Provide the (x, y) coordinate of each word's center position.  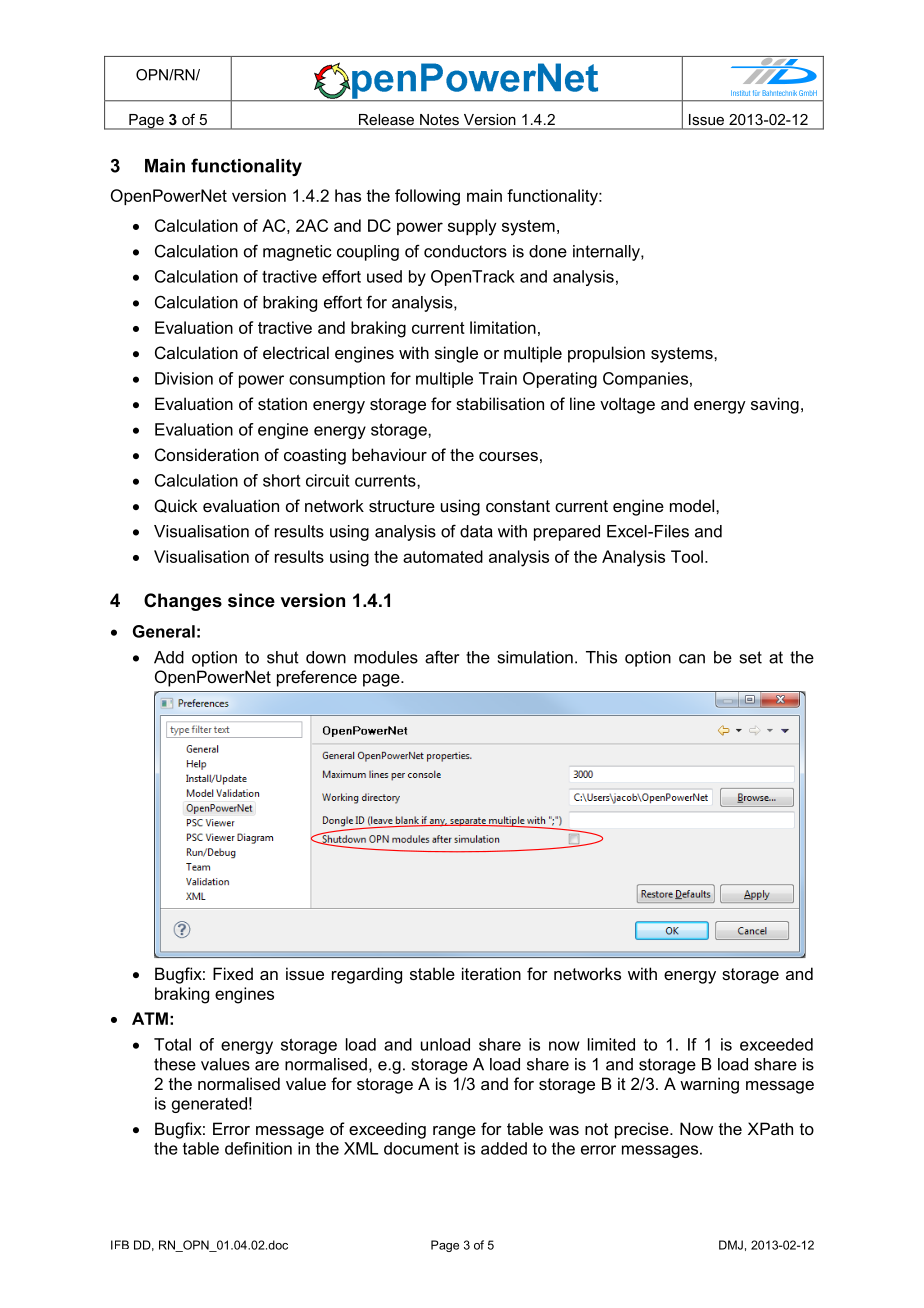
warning (709, 1085)
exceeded (776, 1044)
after (442, 657)
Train (498, 378)
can (692, 659)
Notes (439, 119)
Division (184, 378)
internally (607, 253)
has (348, 195)
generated (209, 1105)
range (454, 1132)
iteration (491, 973)
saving (775, 405)
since (251, 600)
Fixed (233, 973)
